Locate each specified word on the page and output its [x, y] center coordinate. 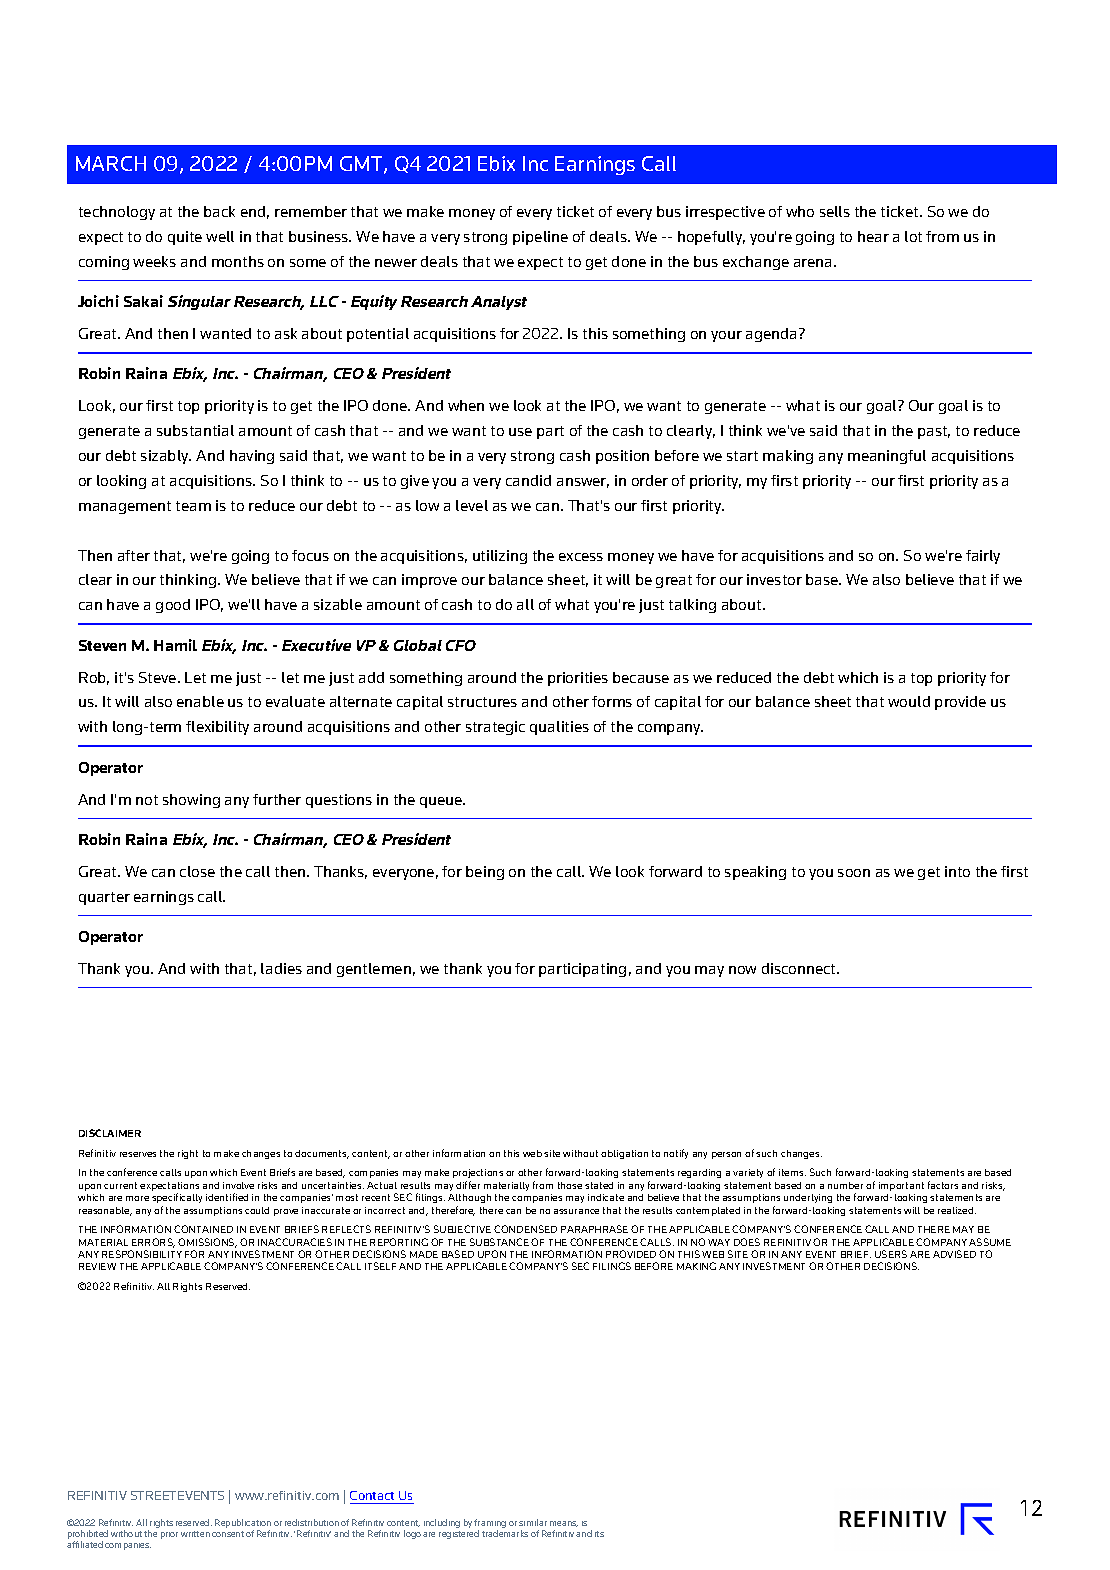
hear [873, 236]
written [195, 1534]
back [219, 211]
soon [854, 873]
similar [533, 1522]
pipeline [540, 238]
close [197, 871]
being [485, 873]
